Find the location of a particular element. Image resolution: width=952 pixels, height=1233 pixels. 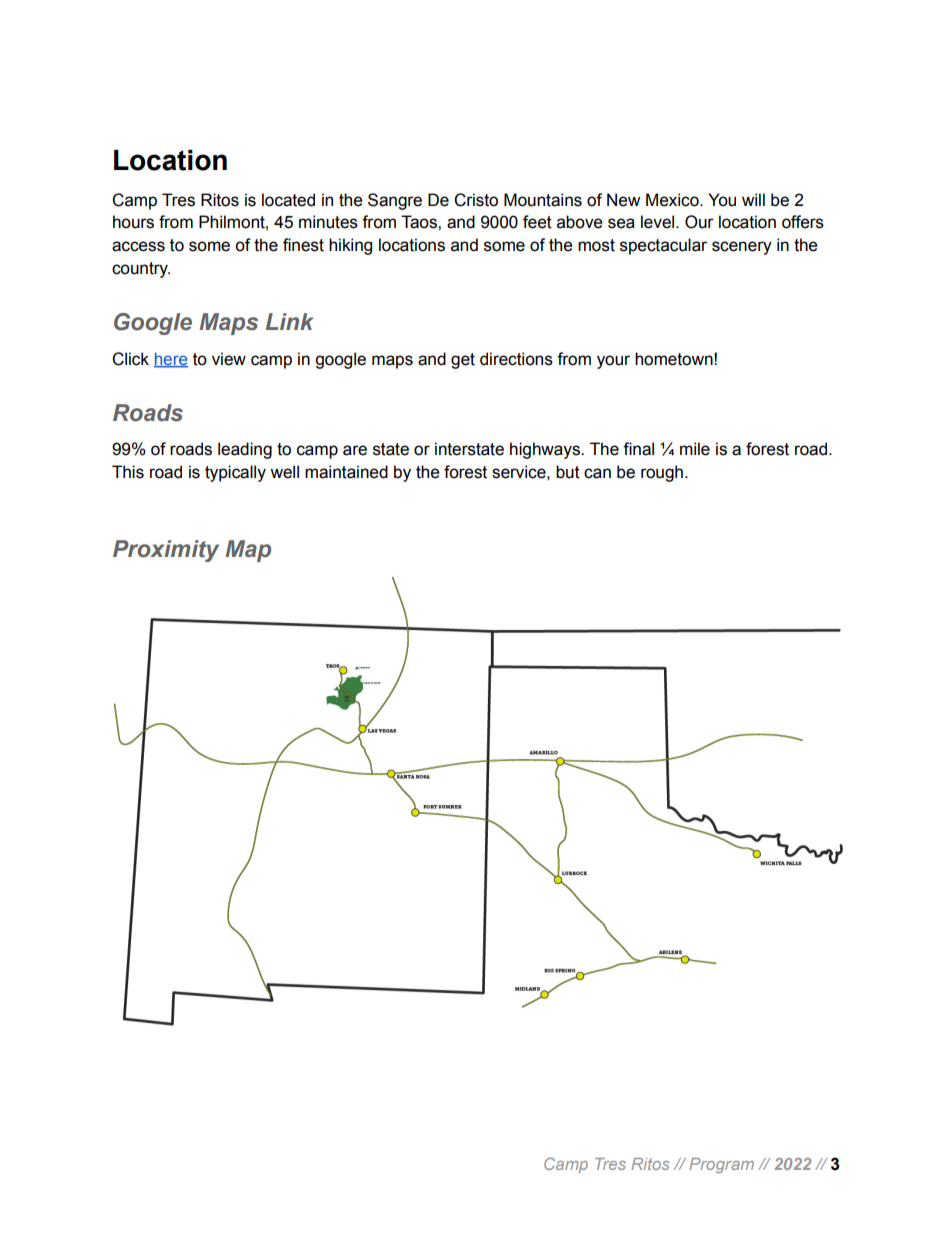

well is located at coordinates (284, 472).
